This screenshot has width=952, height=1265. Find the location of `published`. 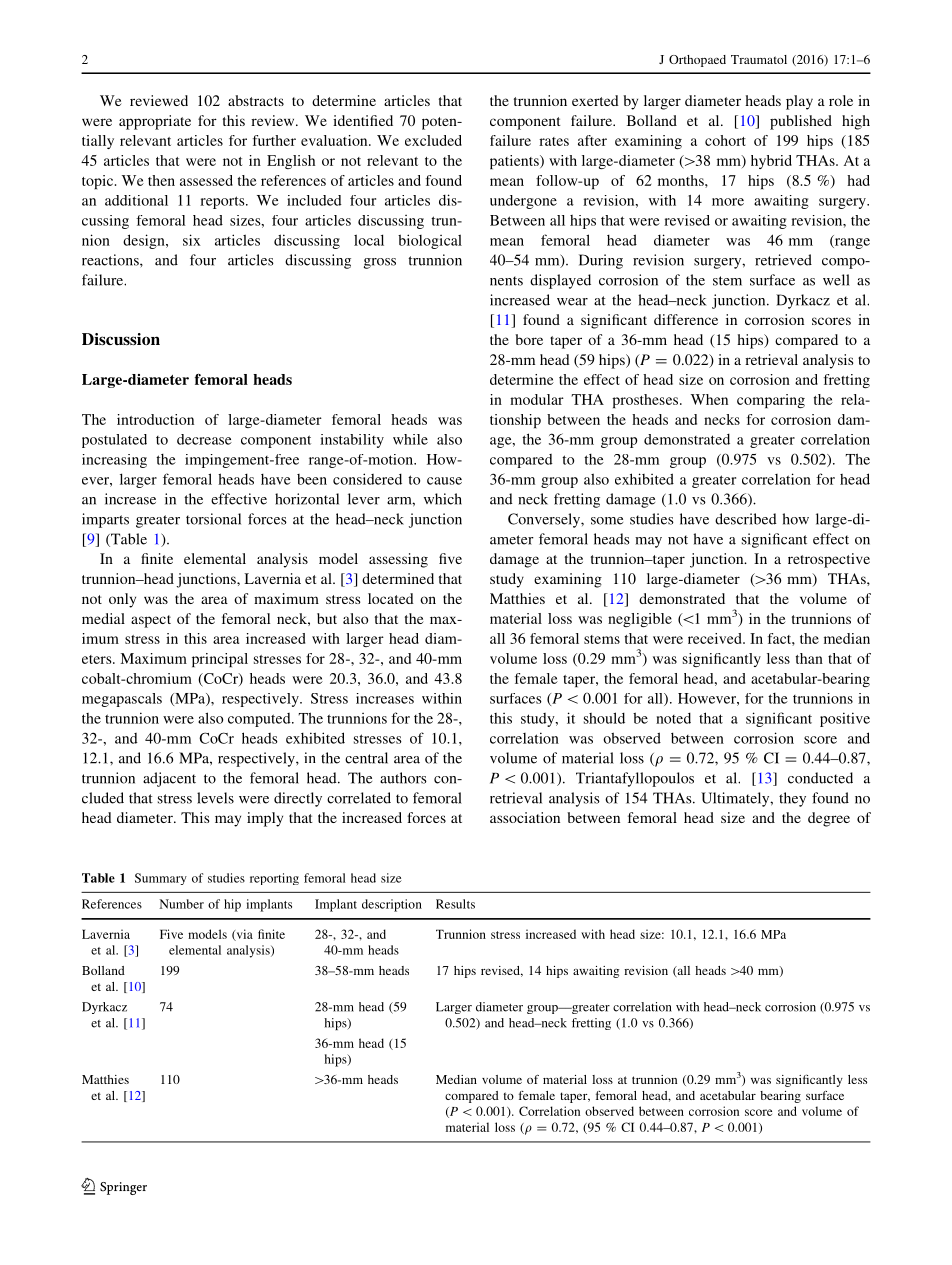

published is located at coordinates (801, 122).
